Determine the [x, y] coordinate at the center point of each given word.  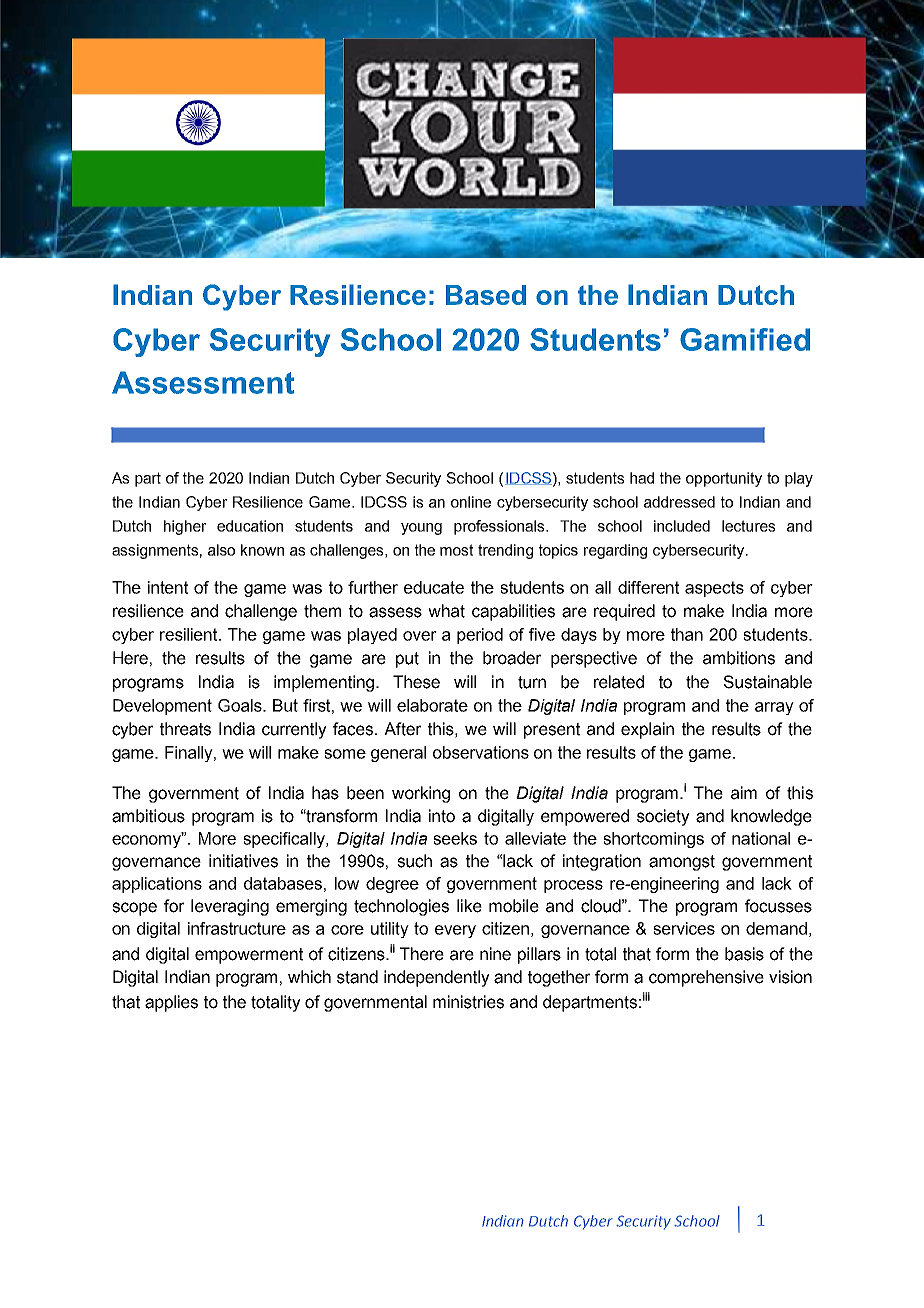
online [471, 502]
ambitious [148, 816]
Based [486, 295]
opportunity [724, 479]
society [663, 817]
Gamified [745, 339]
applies [171, 1003]
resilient [190, 634]
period [480, 636]
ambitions [739, 658]
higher [185, 527]
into [442, 816]
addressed [679, 502]
